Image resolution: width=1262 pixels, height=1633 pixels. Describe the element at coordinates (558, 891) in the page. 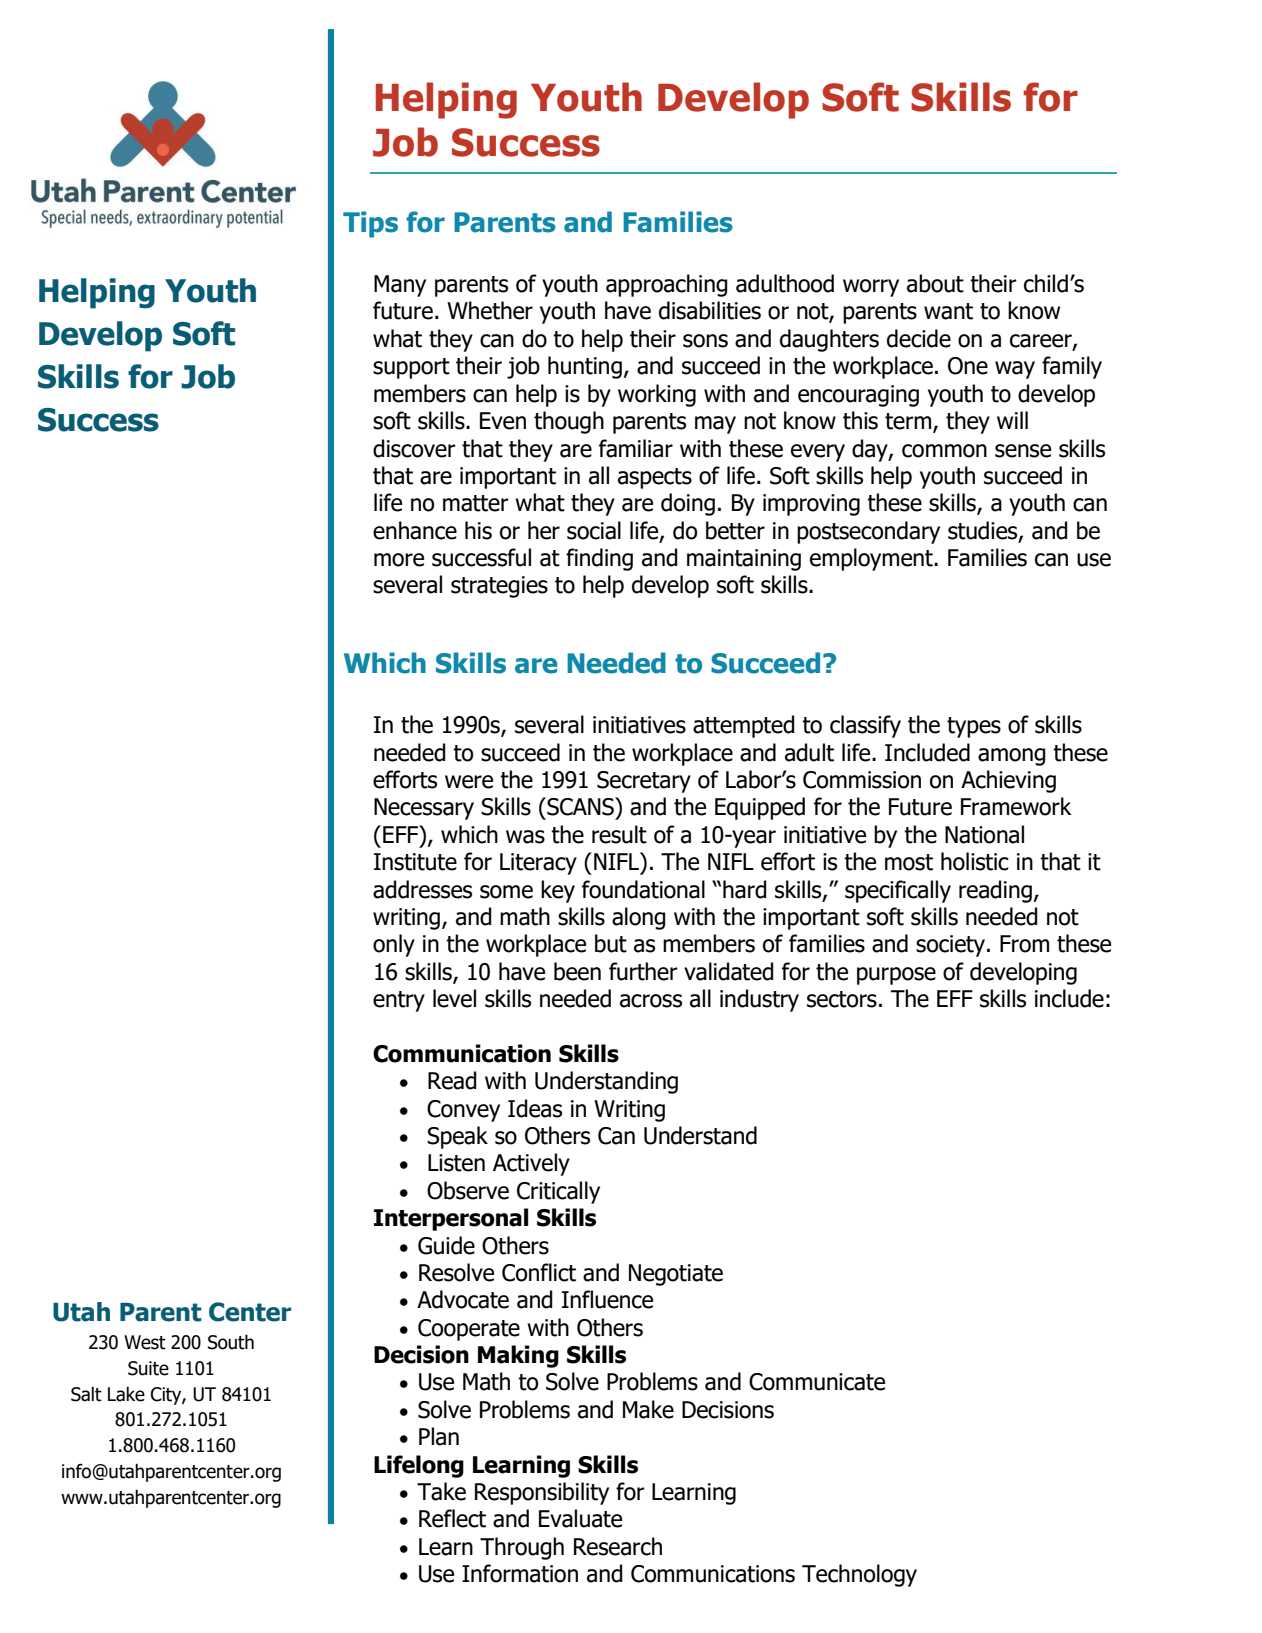

I see `key` at that location.
